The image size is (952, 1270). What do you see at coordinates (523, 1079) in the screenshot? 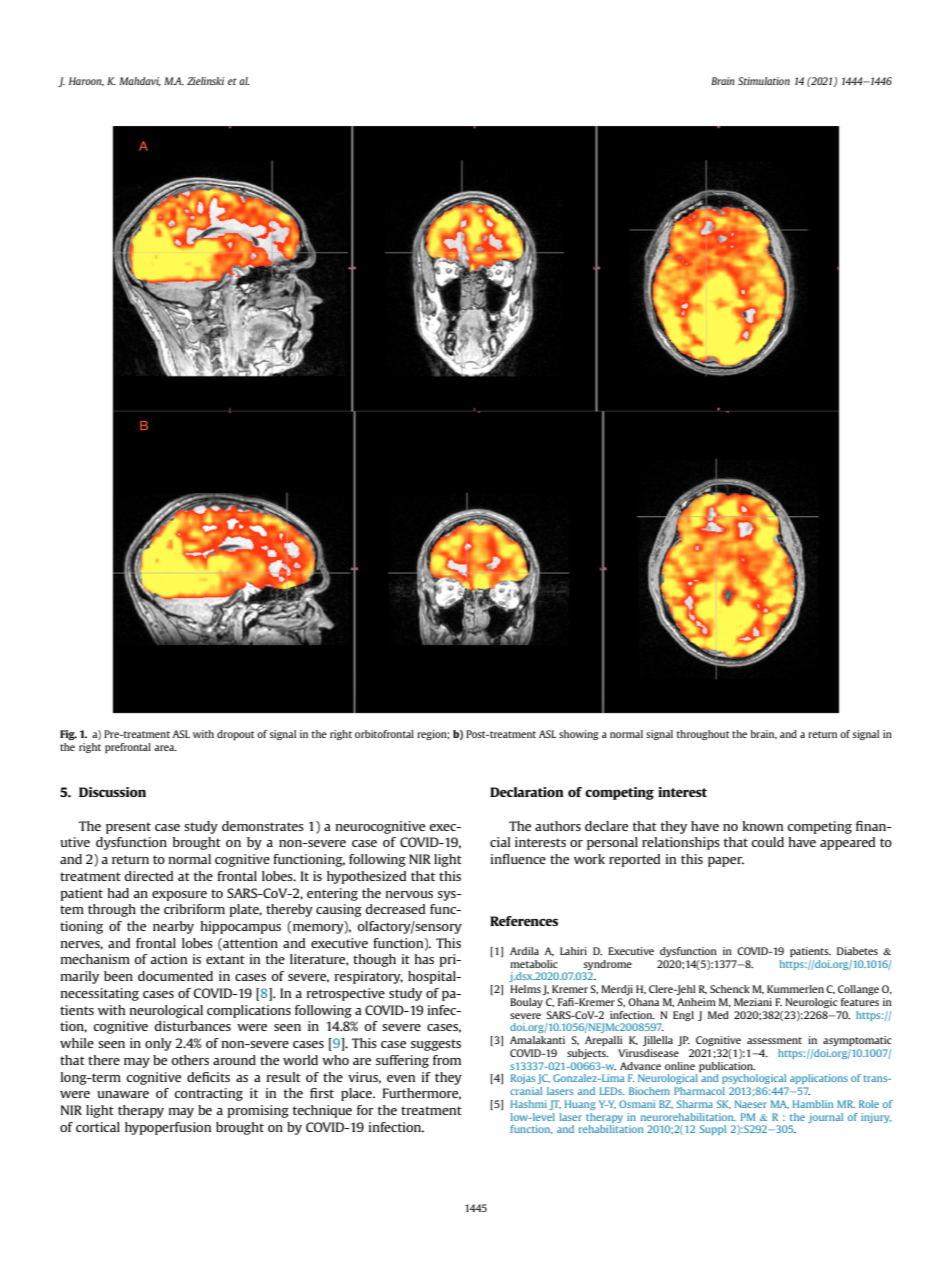
I see `Rojas` at bounding box center [523, 1079].
